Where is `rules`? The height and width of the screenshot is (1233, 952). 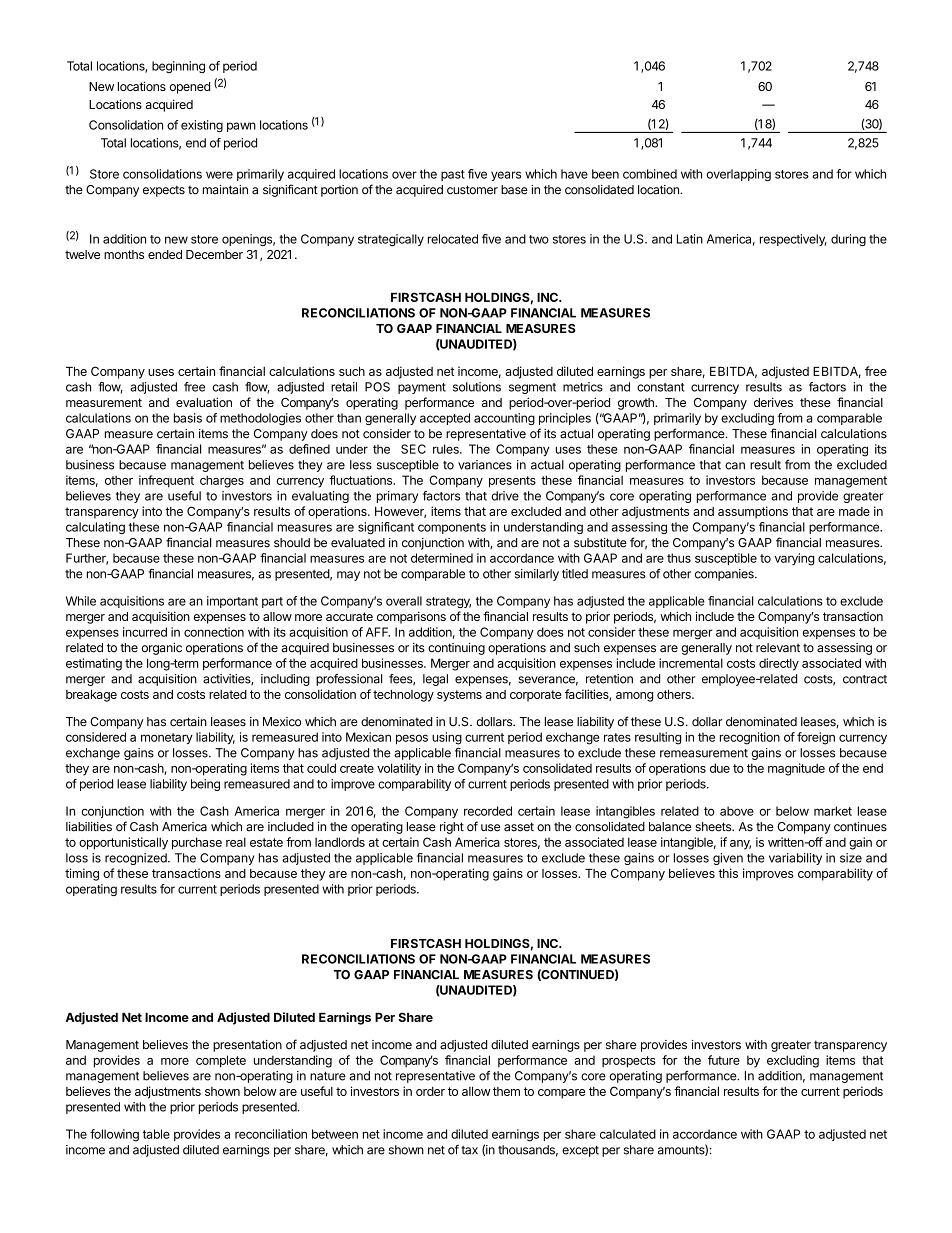
rules is located at coordinates (447, 449).
